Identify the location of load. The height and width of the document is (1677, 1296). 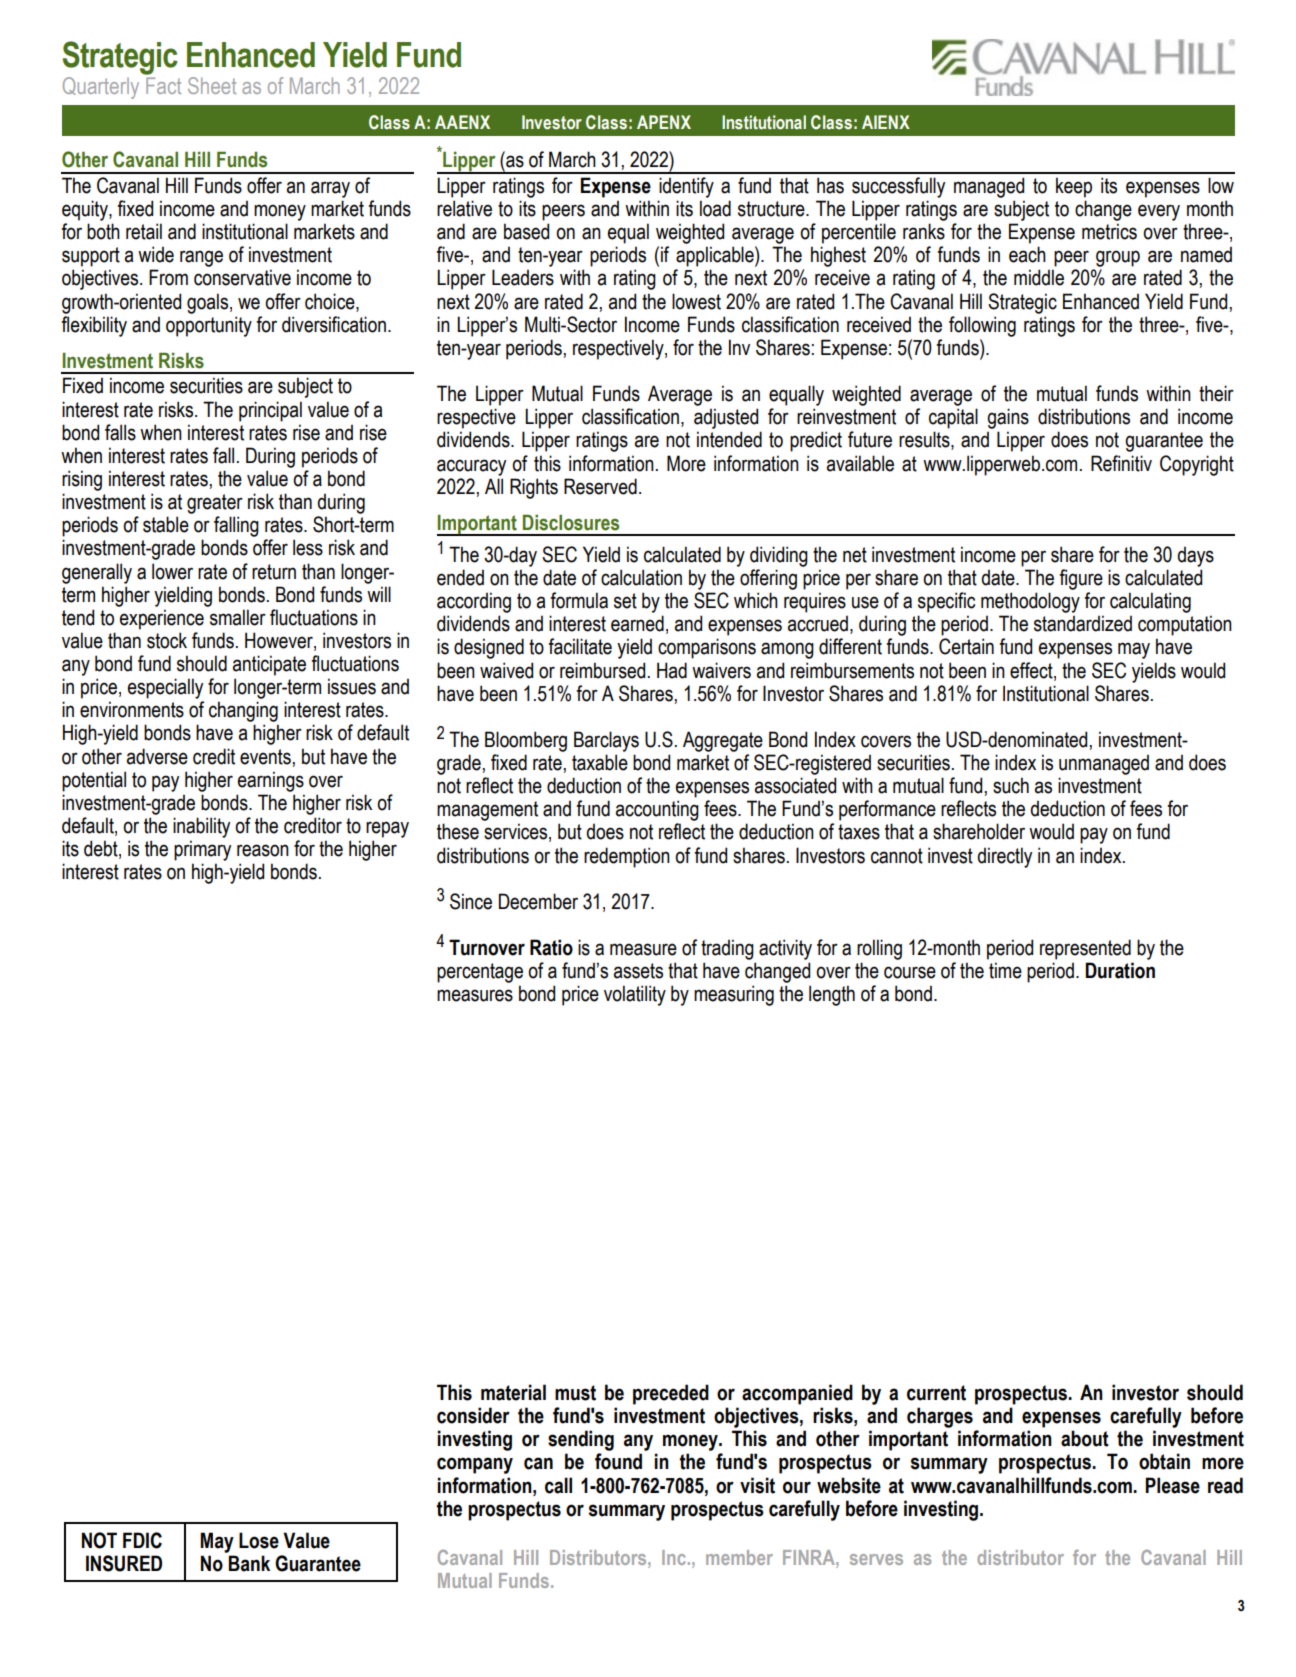
(715, 208).
